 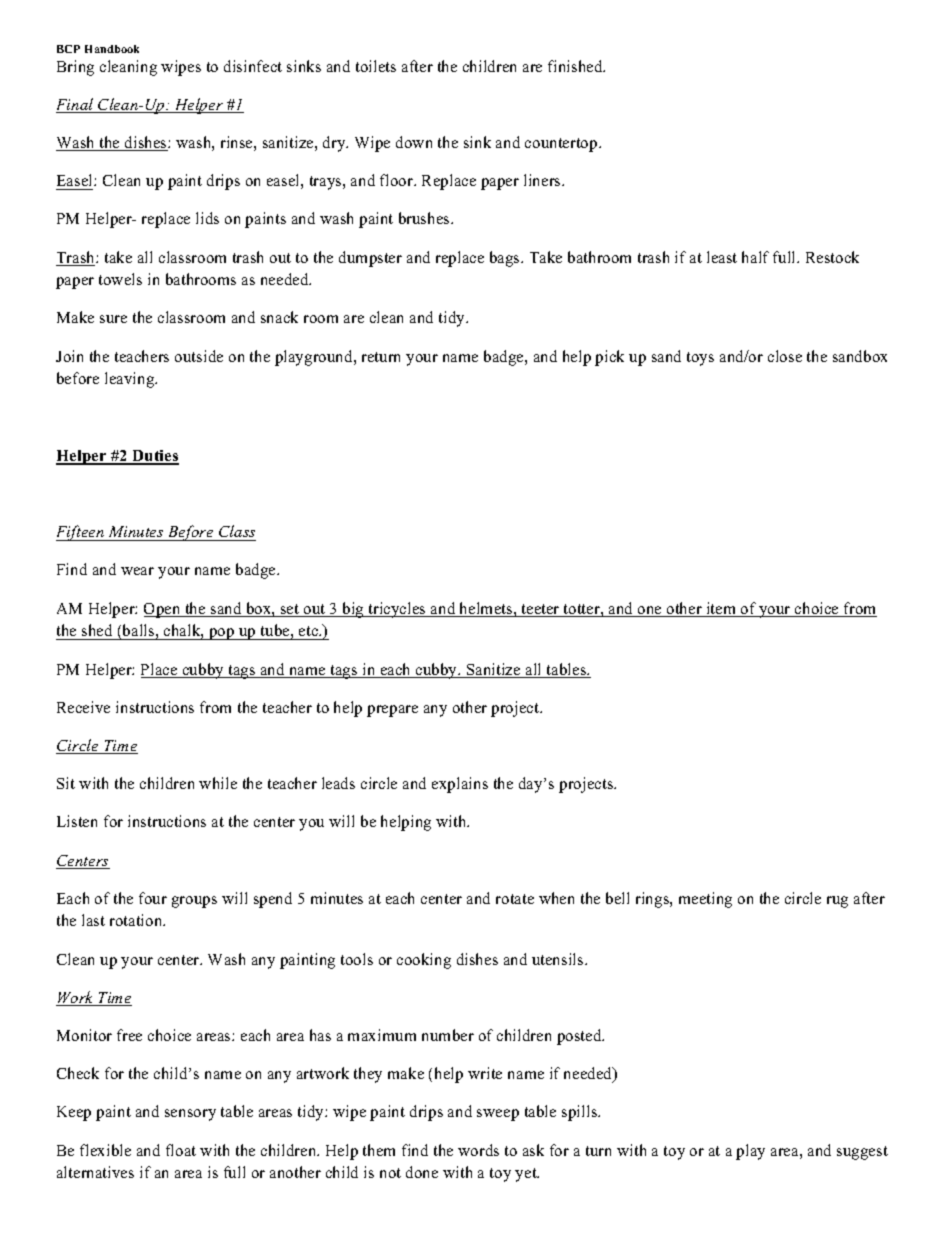 What do you see at coordinates (112, 49) in the page?
I see `Handbook` at bounding box center [112, 49].
